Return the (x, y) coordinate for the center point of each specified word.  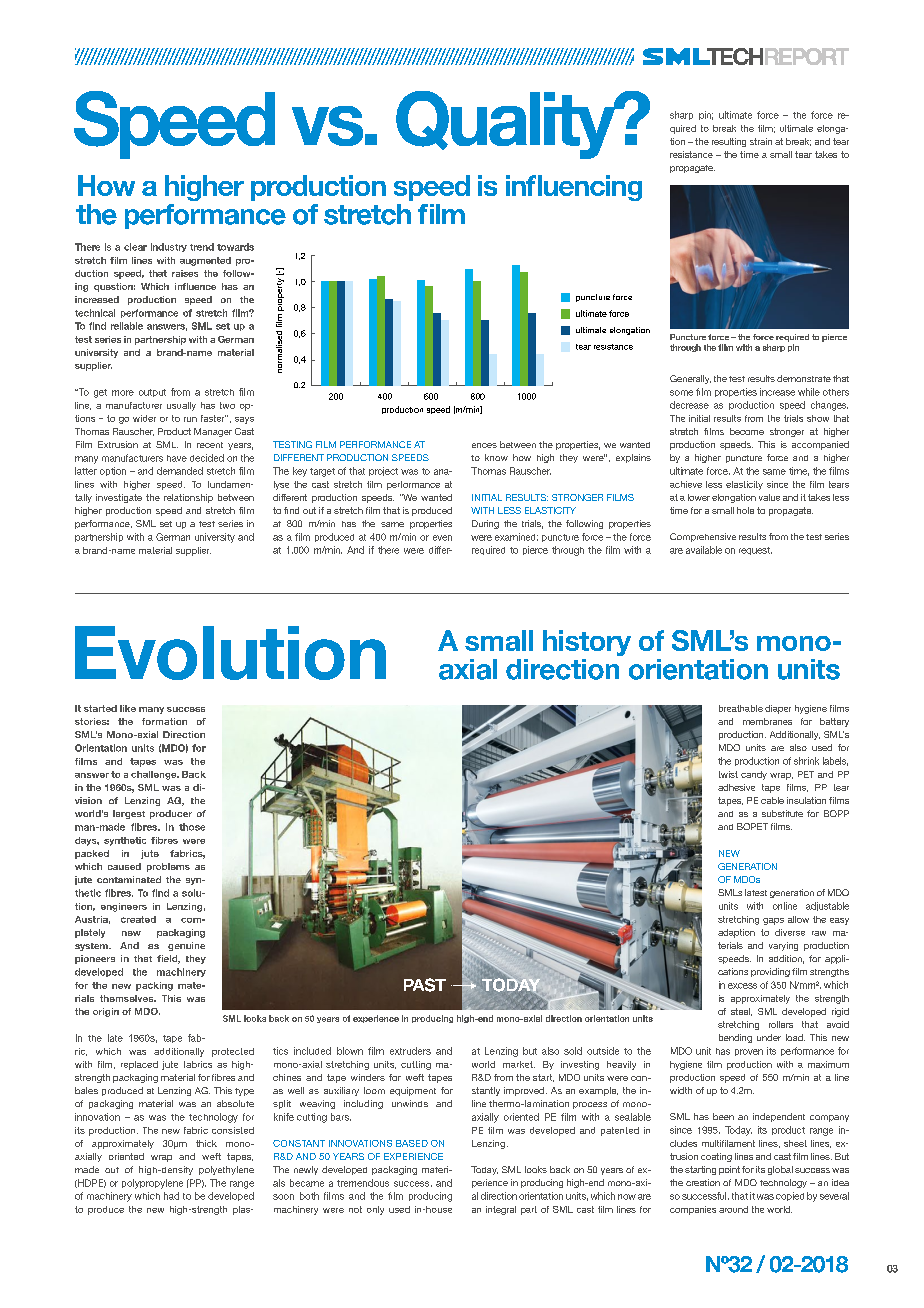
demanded (180, 471)
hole (745, 510)
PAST (425, 985)
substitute (782, 813)
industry (169, 247)
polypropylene (152, 1184)
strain (761, 141)
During (485, 524)
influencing (574, 188)
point (729, 1170)
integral (501, 1210)
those (192, 827)
